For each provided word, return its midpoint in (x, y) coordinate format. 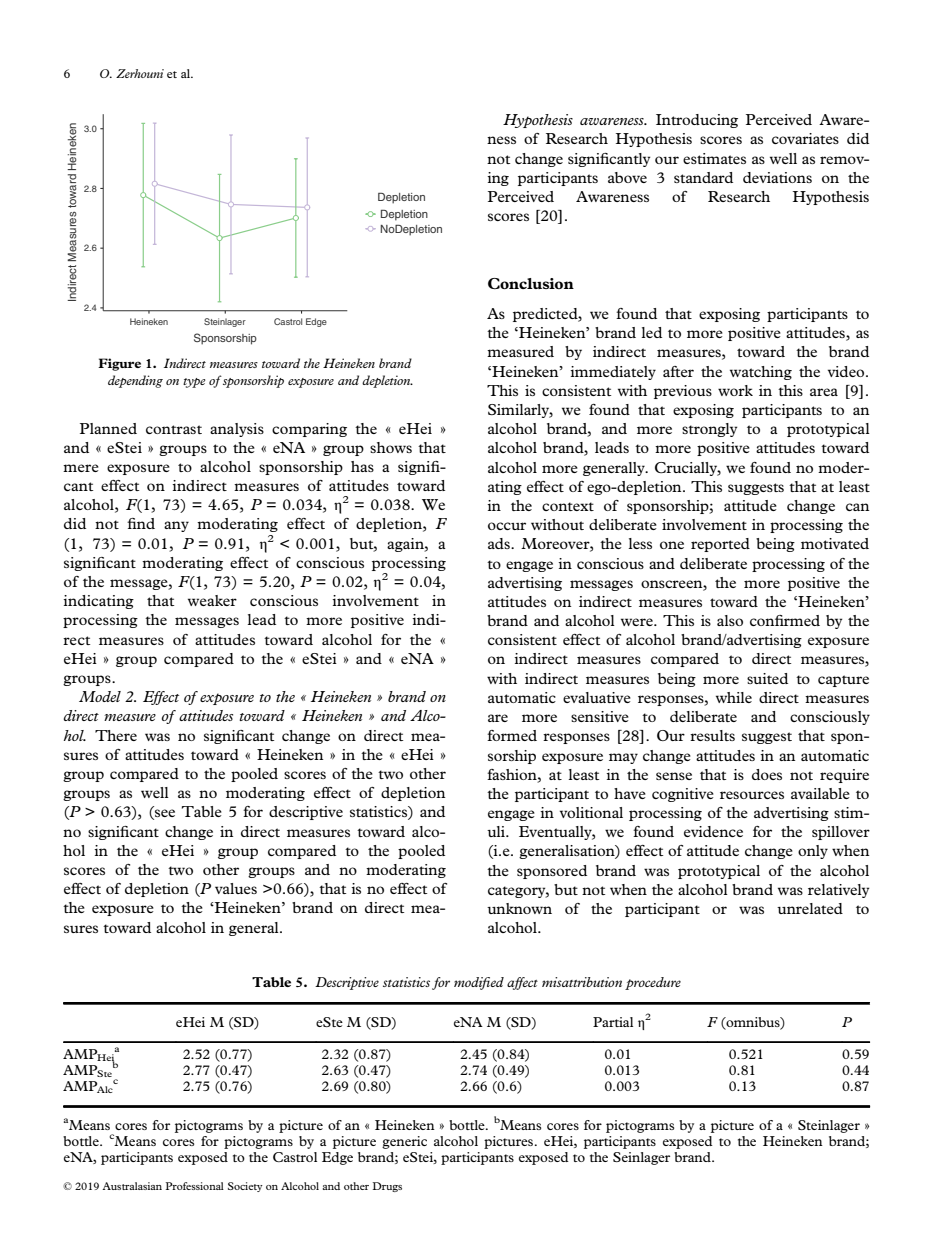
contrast (174, 429)
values (236, 888)
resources (752, 795)
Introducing (697, 121)
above (627, 177)
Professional (195, 1186)
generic (404, 1142)
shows (391, 447)
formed (512, 735)
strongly (709, 430)
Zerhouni (140, 73)
